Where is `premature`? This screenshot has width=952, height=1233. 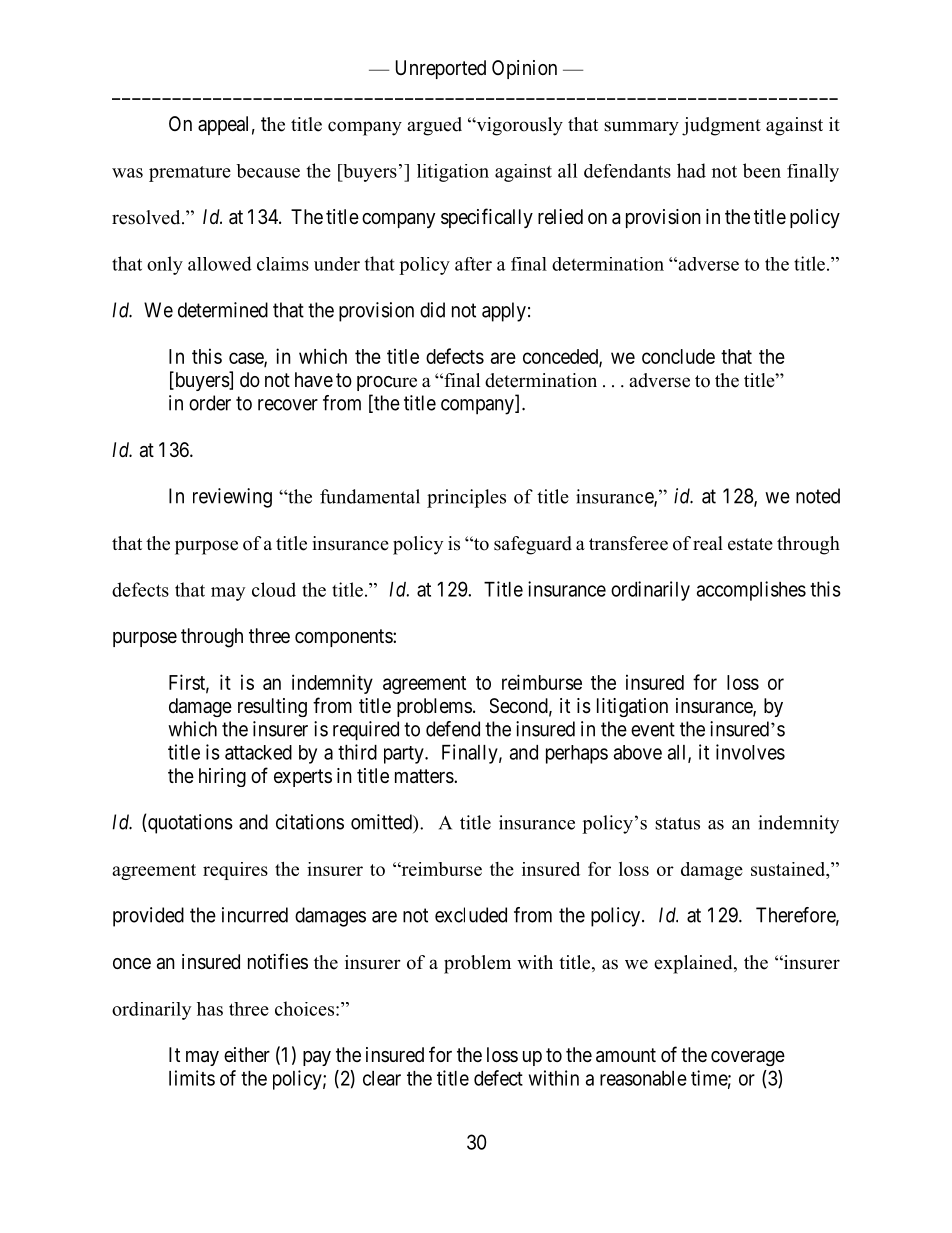
premature is located at coordinates (190, 174).
